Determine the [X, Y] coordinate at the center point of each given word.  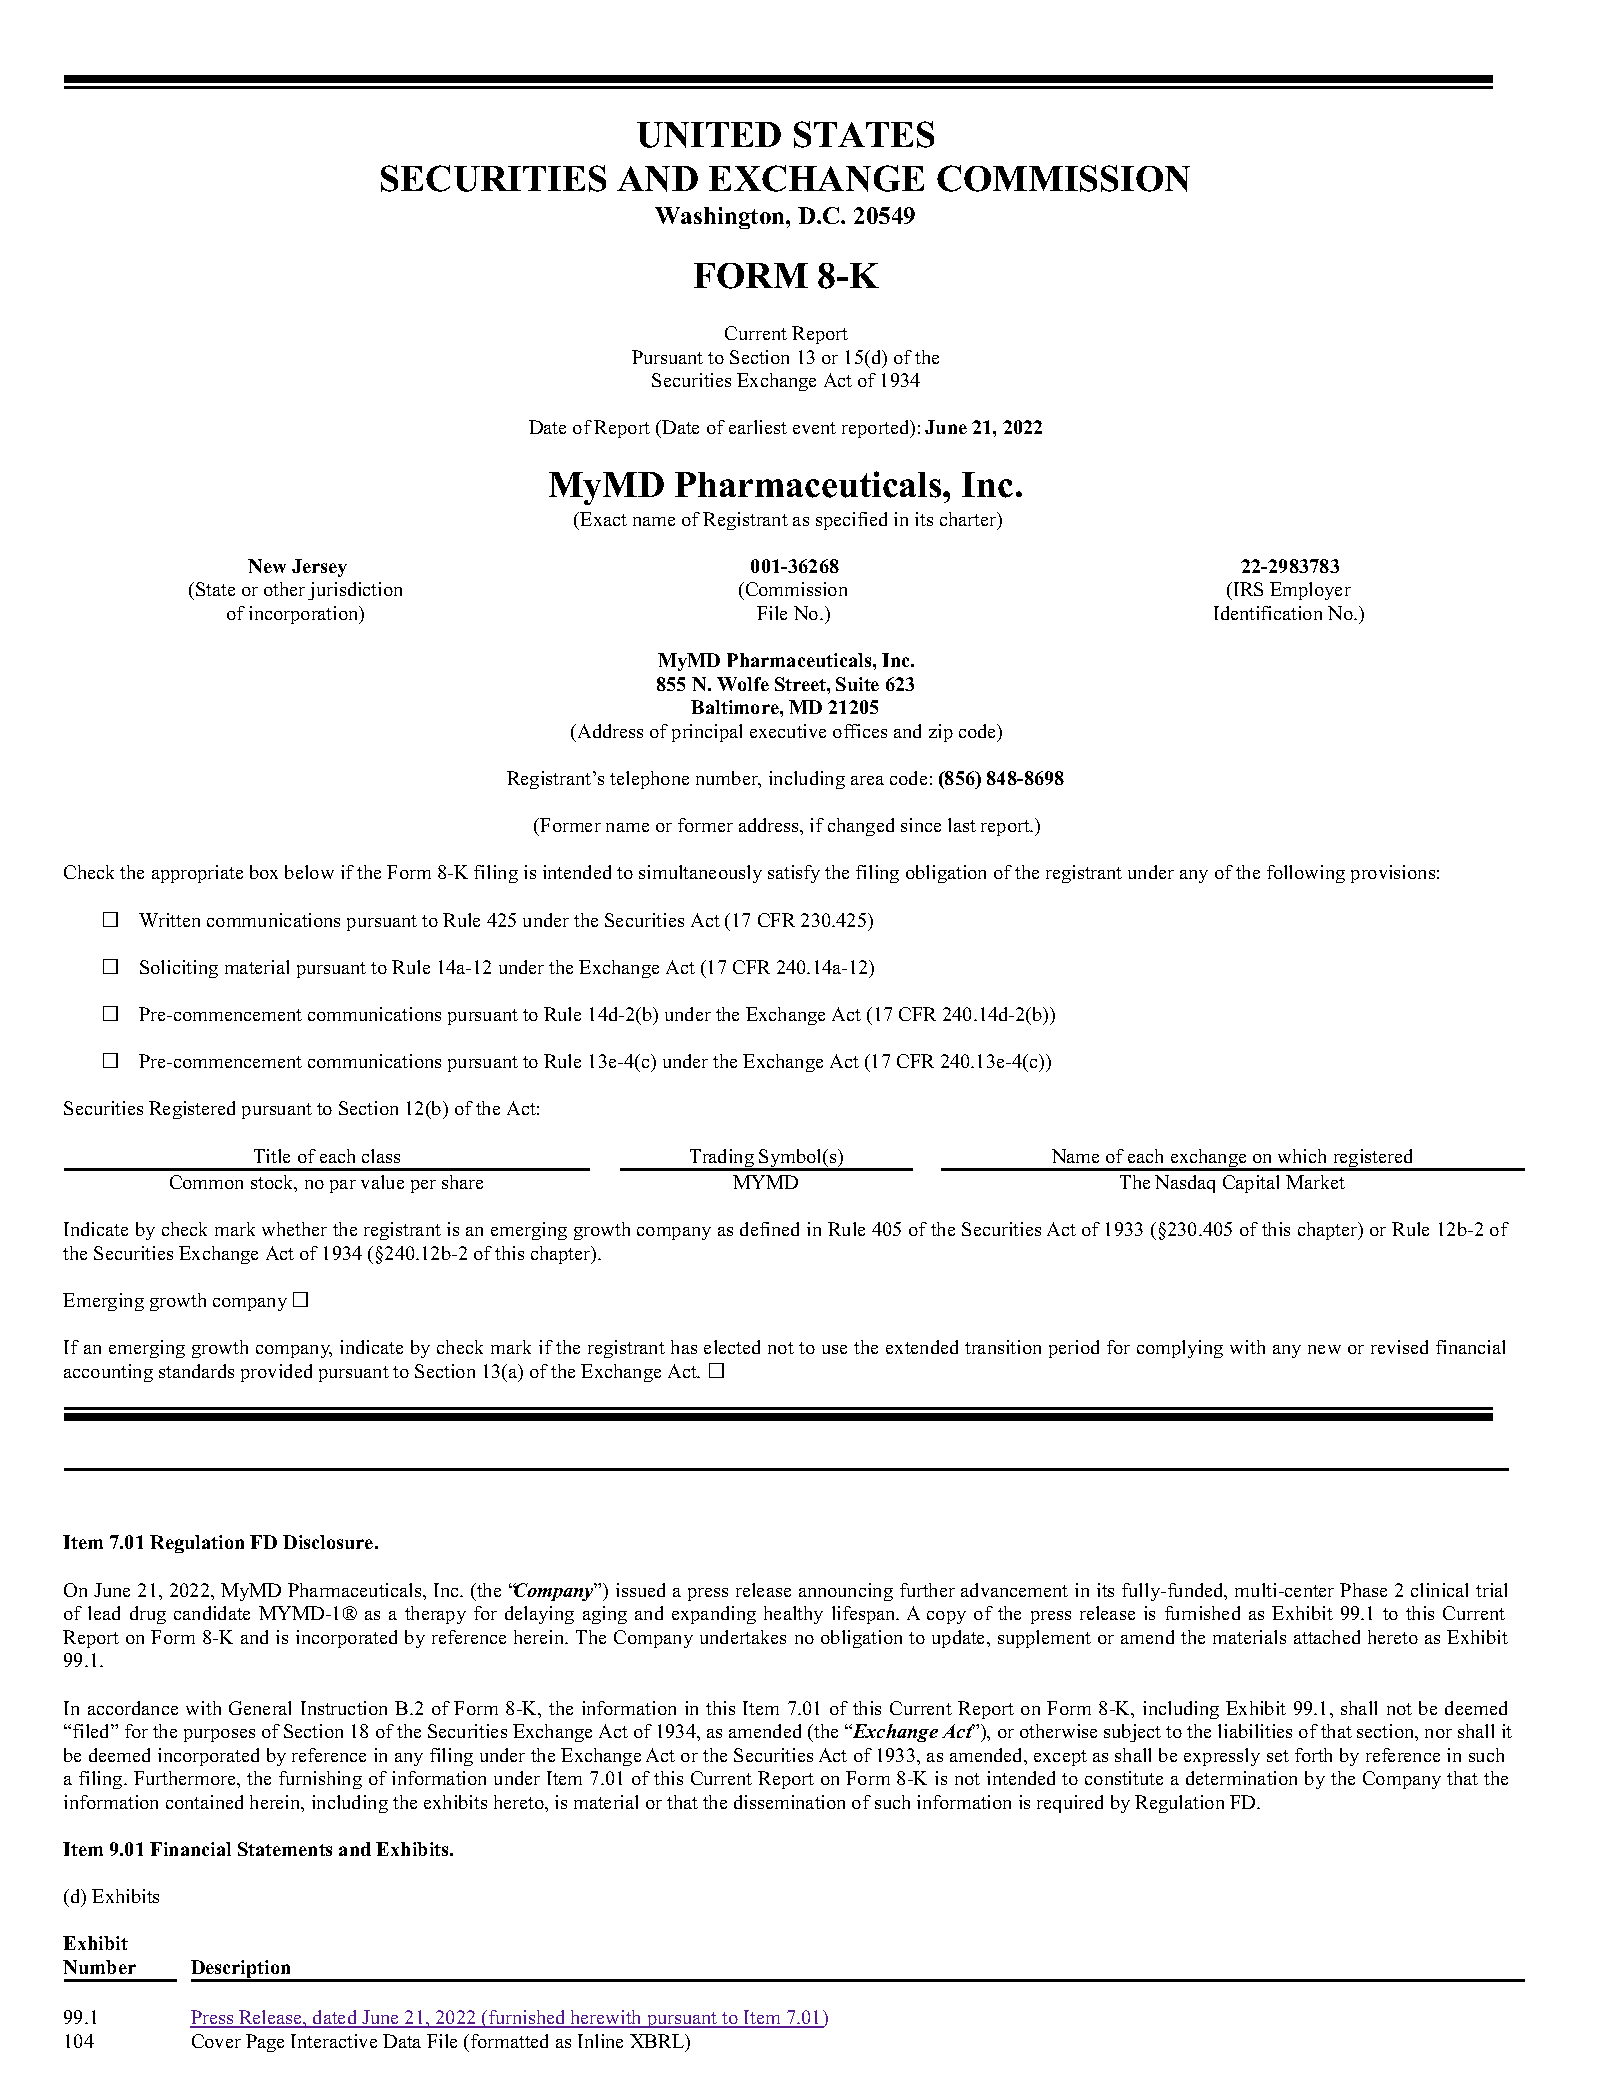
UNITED [709, 135]
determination [1241, 1778]
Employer [1310, 591]
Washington [721, 218]
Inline [600, 2041]
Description [242, 1970]
